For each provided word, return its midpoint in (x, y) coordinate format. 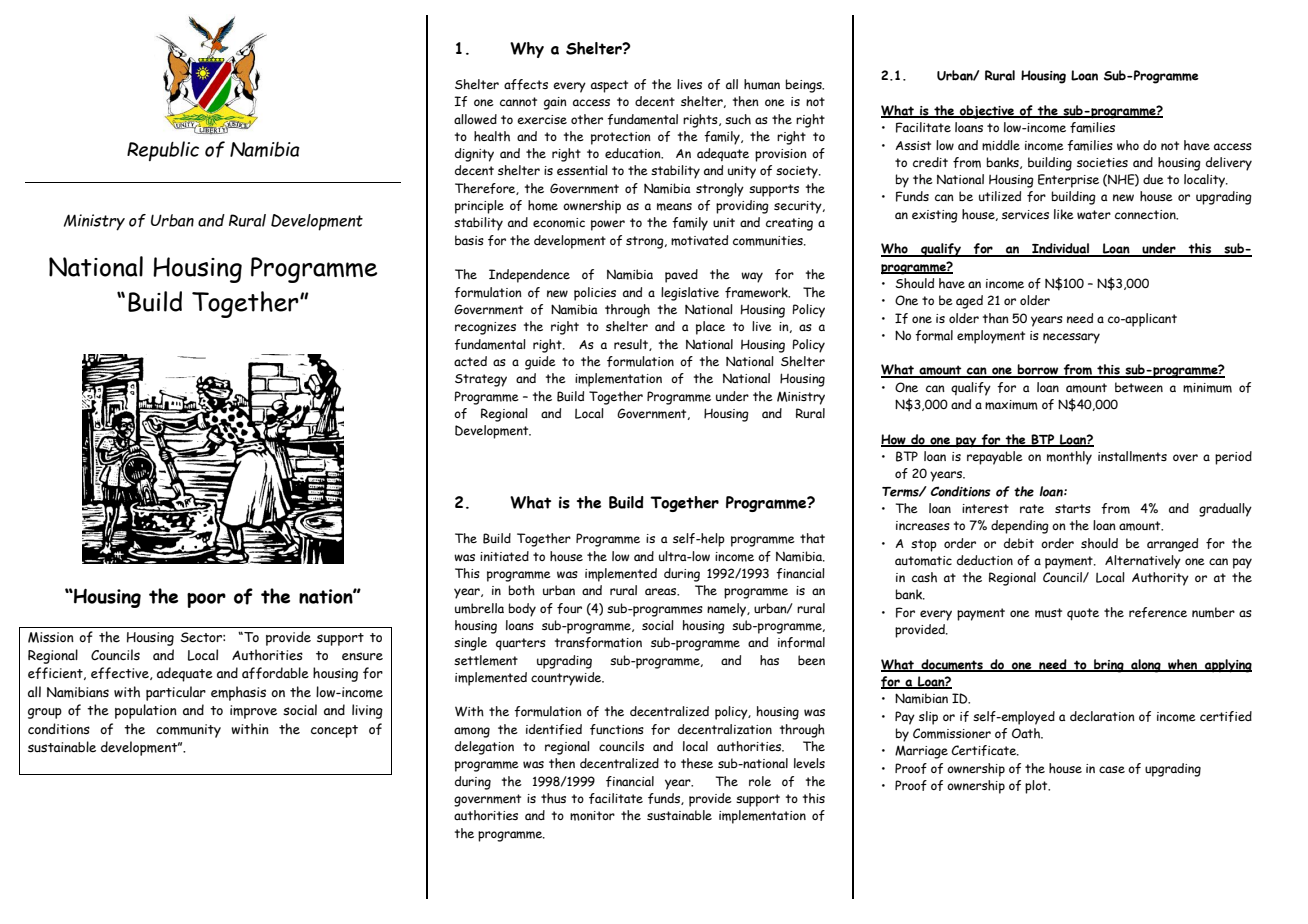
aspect (609, 86)
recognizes (485, 328)
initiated (504, 556)
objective (987, 112)
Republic (163, 151)
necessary (1071, 338)
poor (206, 600)
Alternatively (1143, 562)
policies (595, 294)
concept (334, 731)
